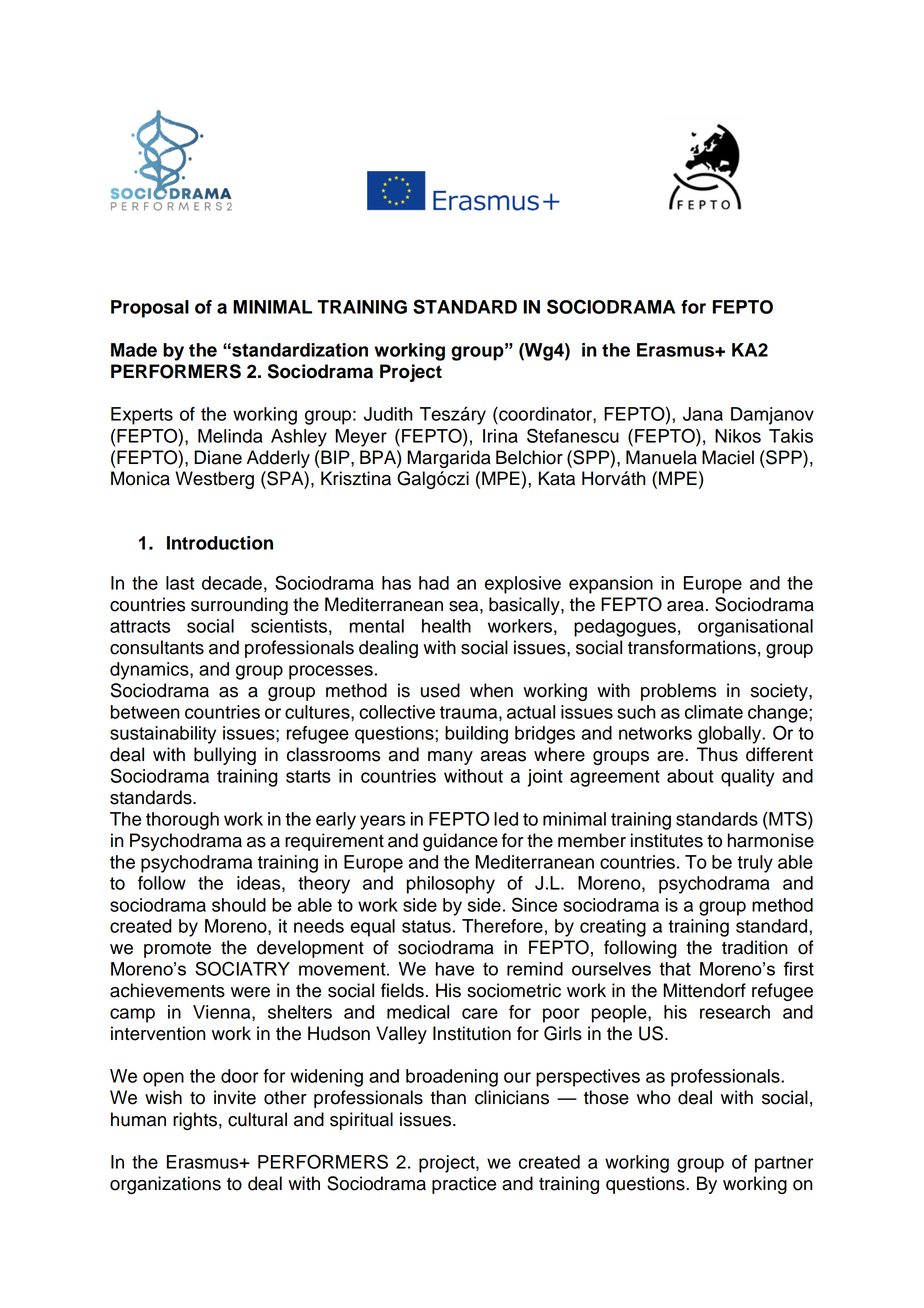 The height and width of the document is (1308, 924). What do you see at coordinates (703, 414) in the document?
I see `Jana` at bounding box center [703, 414].
